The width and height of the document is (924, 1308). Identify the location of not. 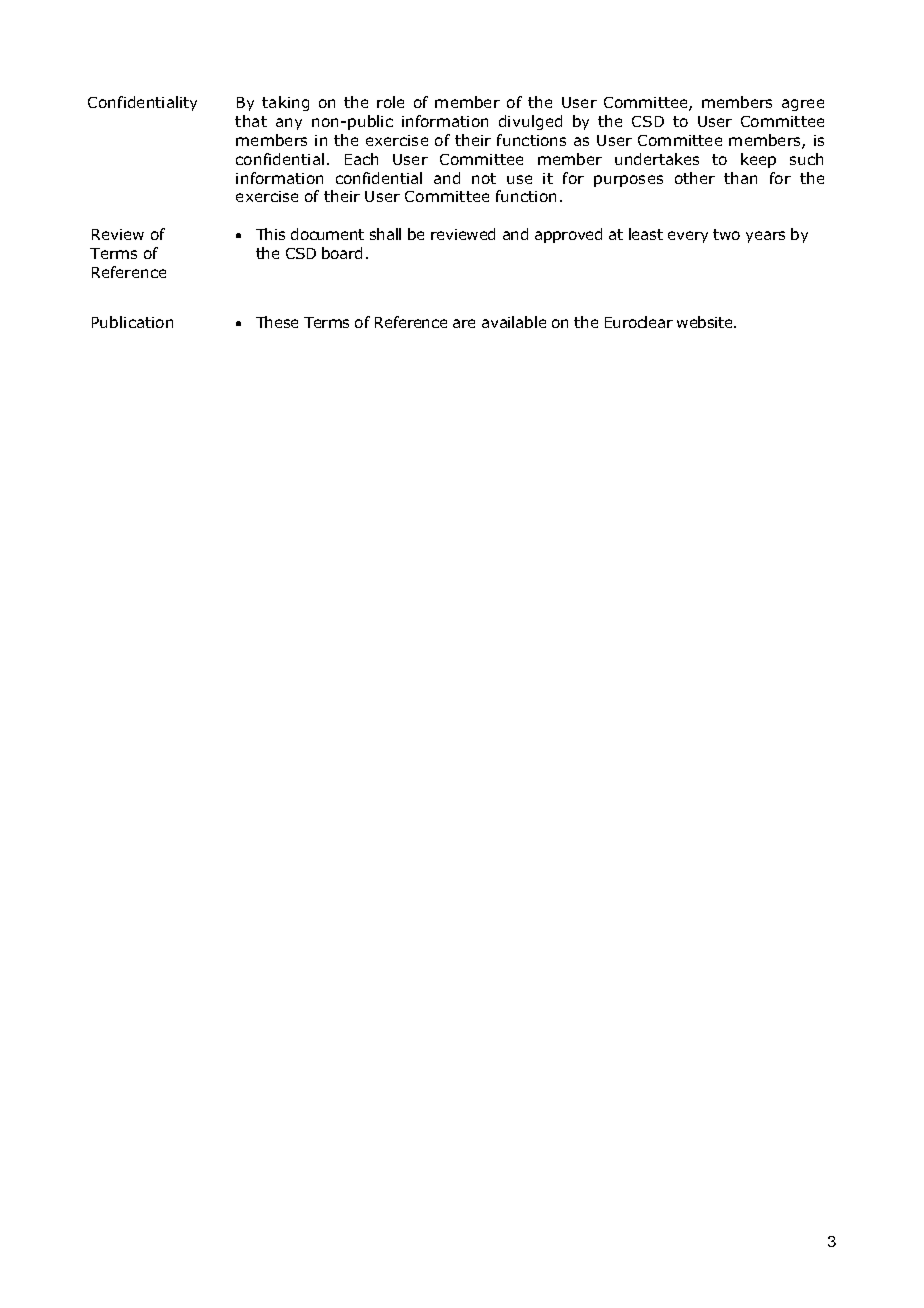
(484, 178).
